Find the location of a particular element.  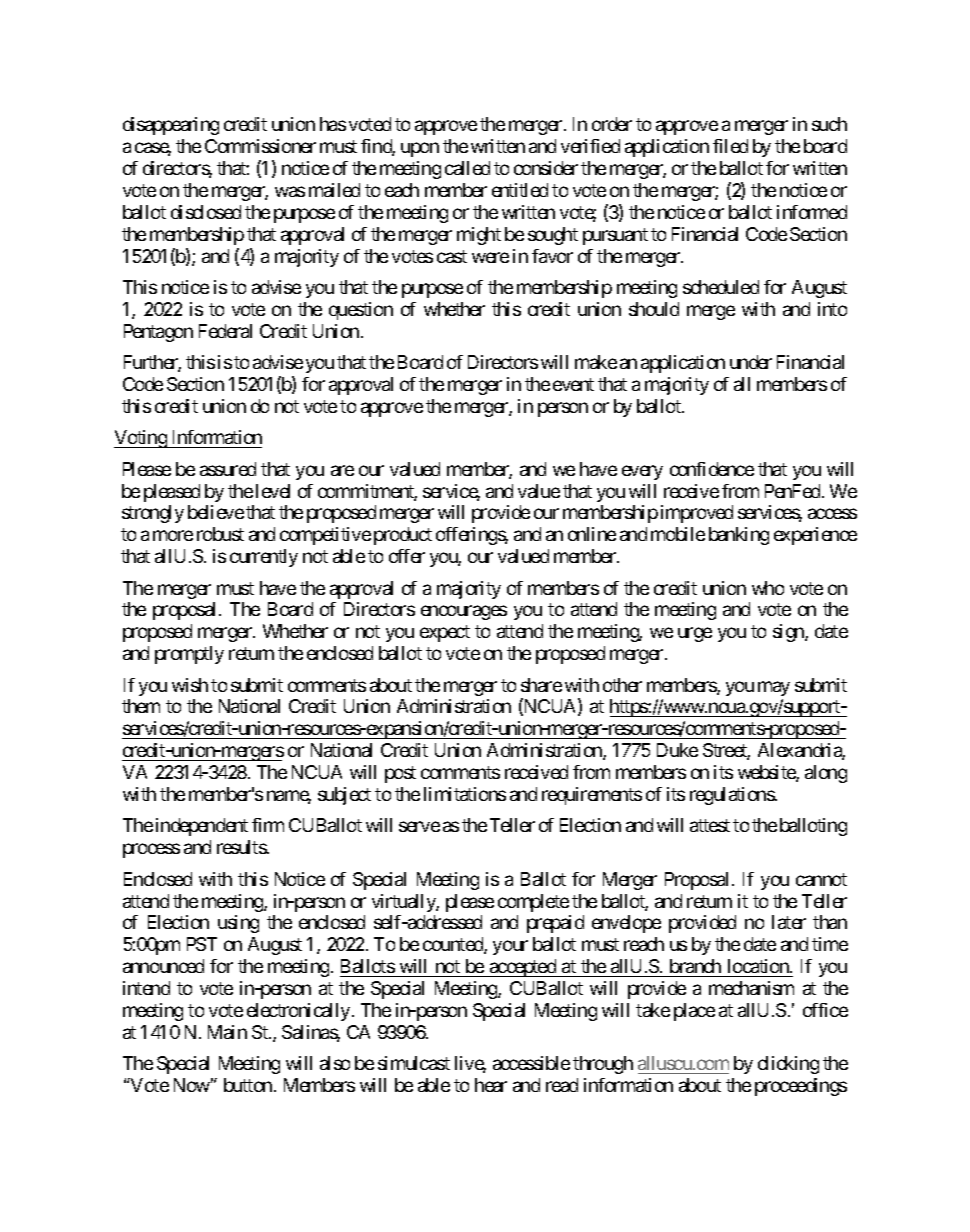

clicking is located at coordinates (788, 1065).
